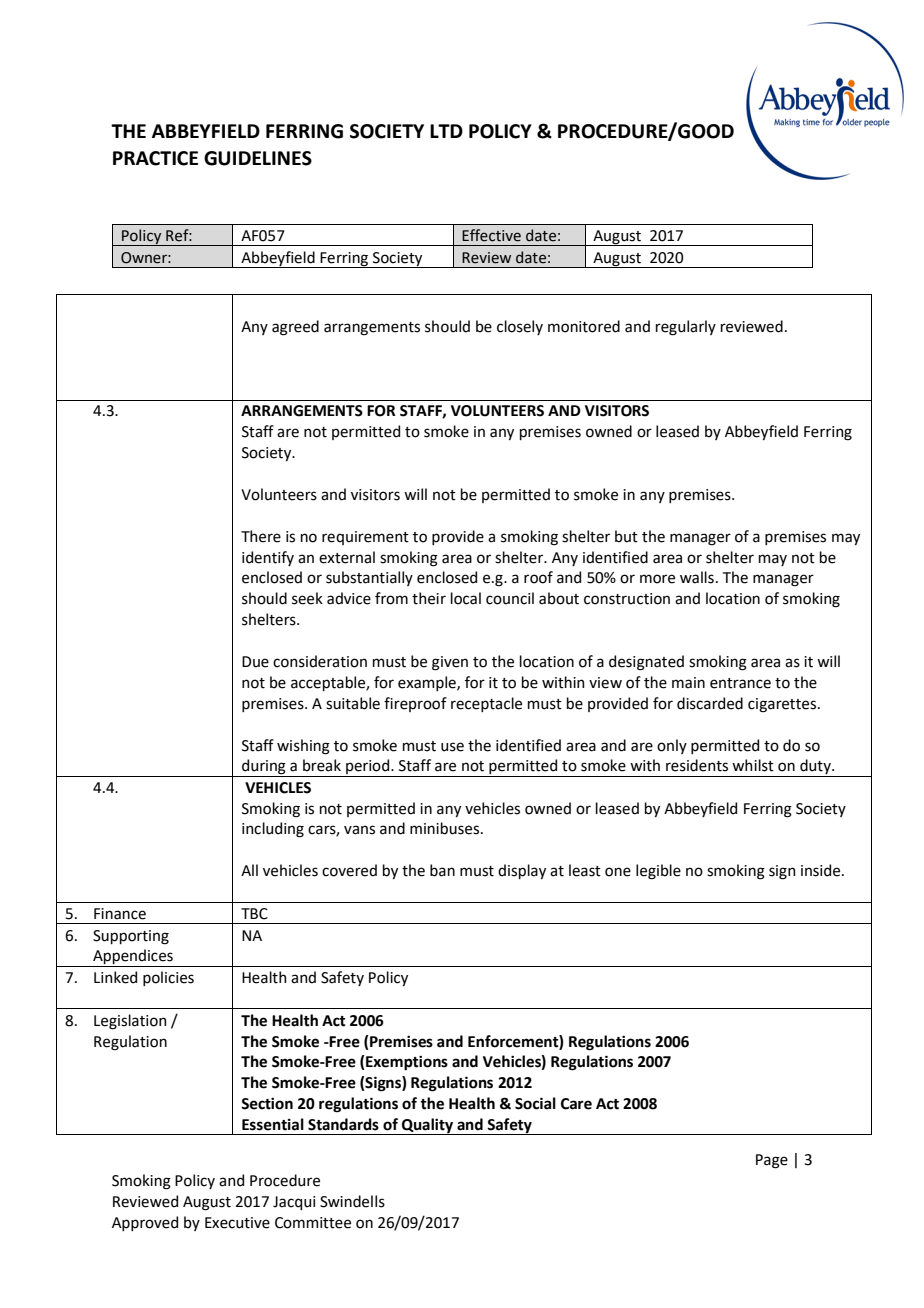  Describe the element at coordinates (486, 704) in the image. I see `receptacle` at that location.
